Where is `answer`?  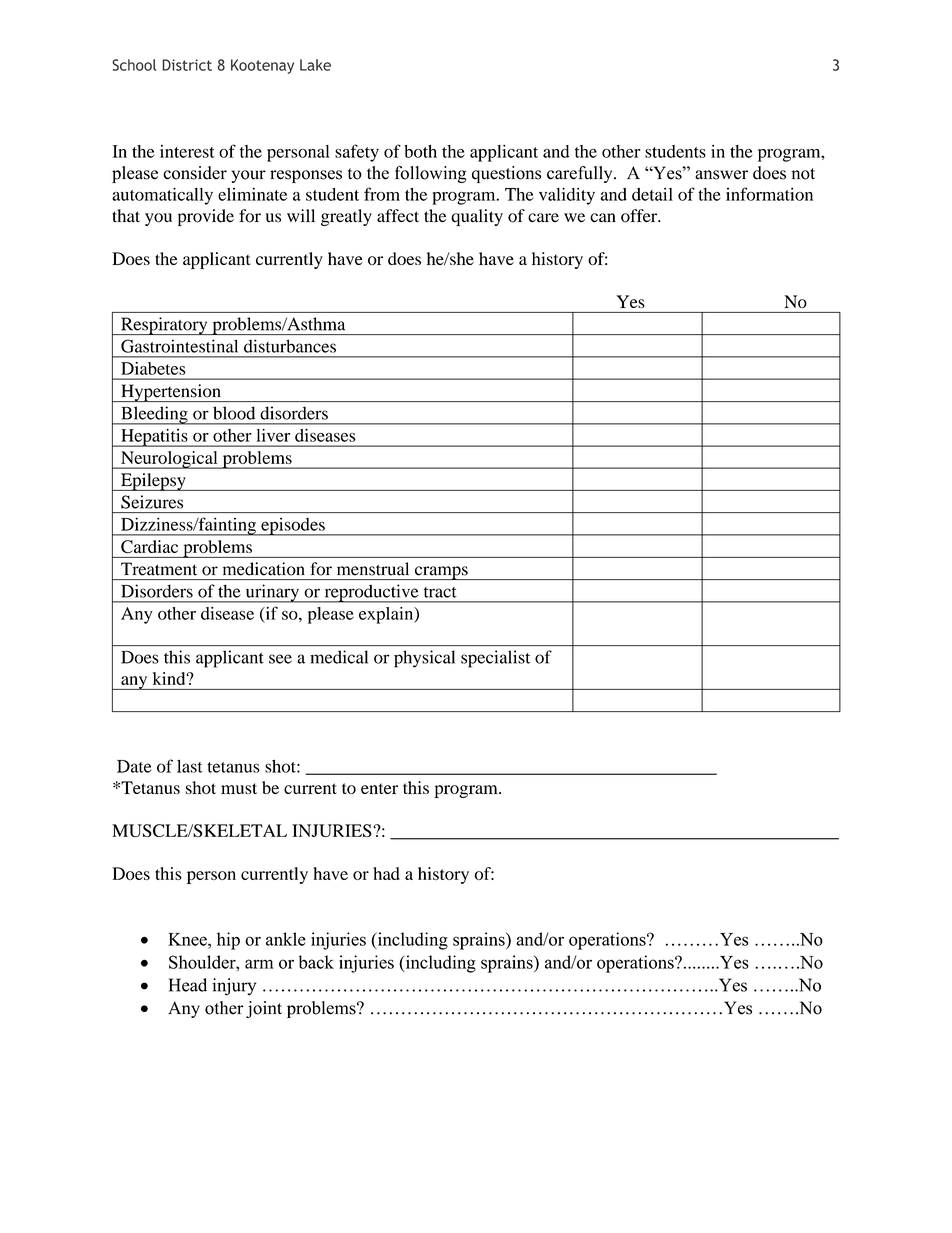
answer is located at coordinates (721, 175).
